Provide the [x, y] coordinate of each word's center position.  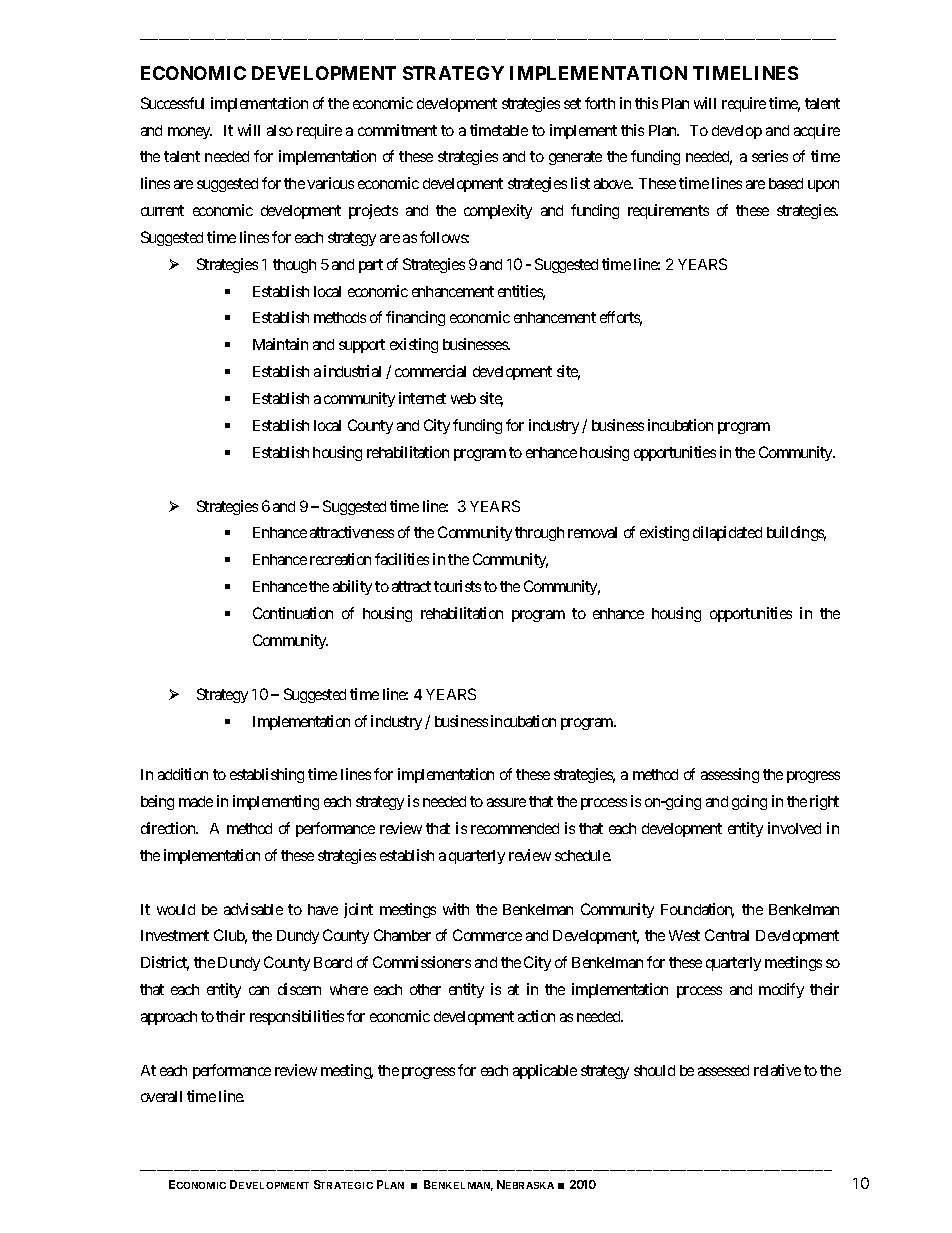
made [196, 801]
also [280, 130]
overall [161, 1096]
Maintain [280, 344]
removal [592, 532]
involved [794, 828]
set [572, 103]
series [770, 156]
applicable [545, 1071]
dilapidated [727, 533]
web [463, 398]
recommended [515, 828]
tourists [457, 586]
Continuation [293, 613]
